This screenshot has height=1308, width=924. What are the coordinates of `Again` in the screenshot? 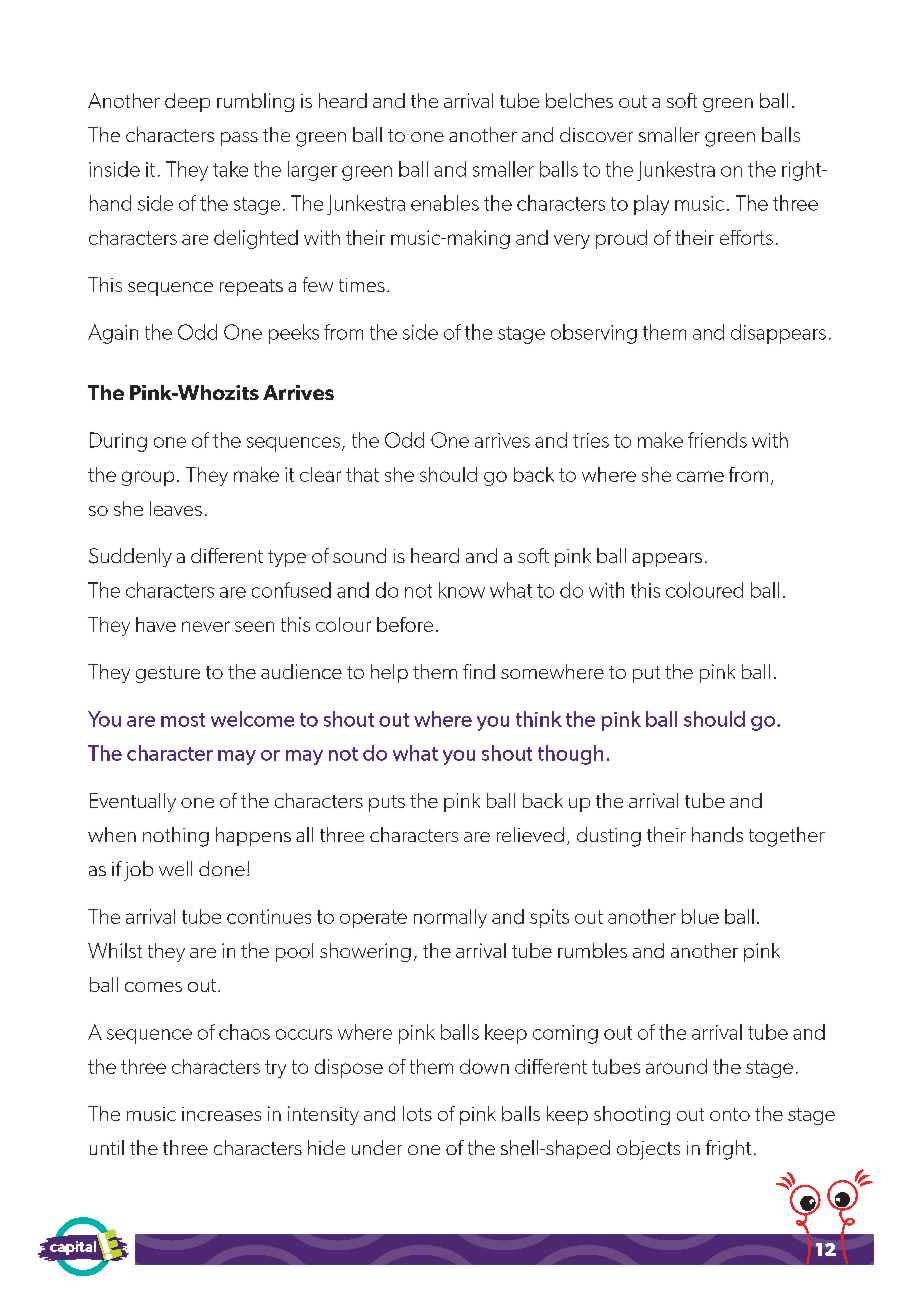 It's located at (113, 334).
